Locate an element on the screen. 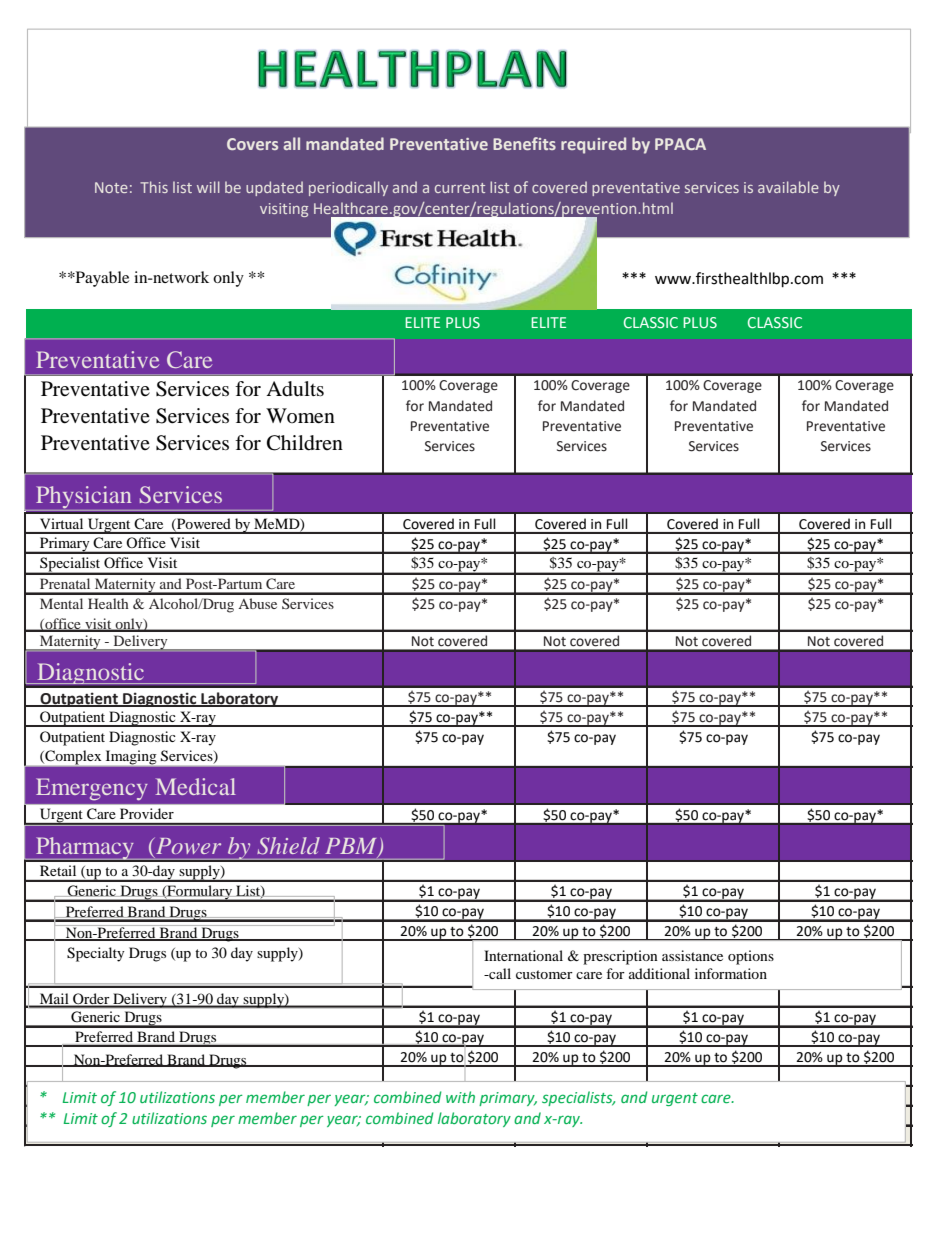  Abuse is located at coordinates (257, 603).
